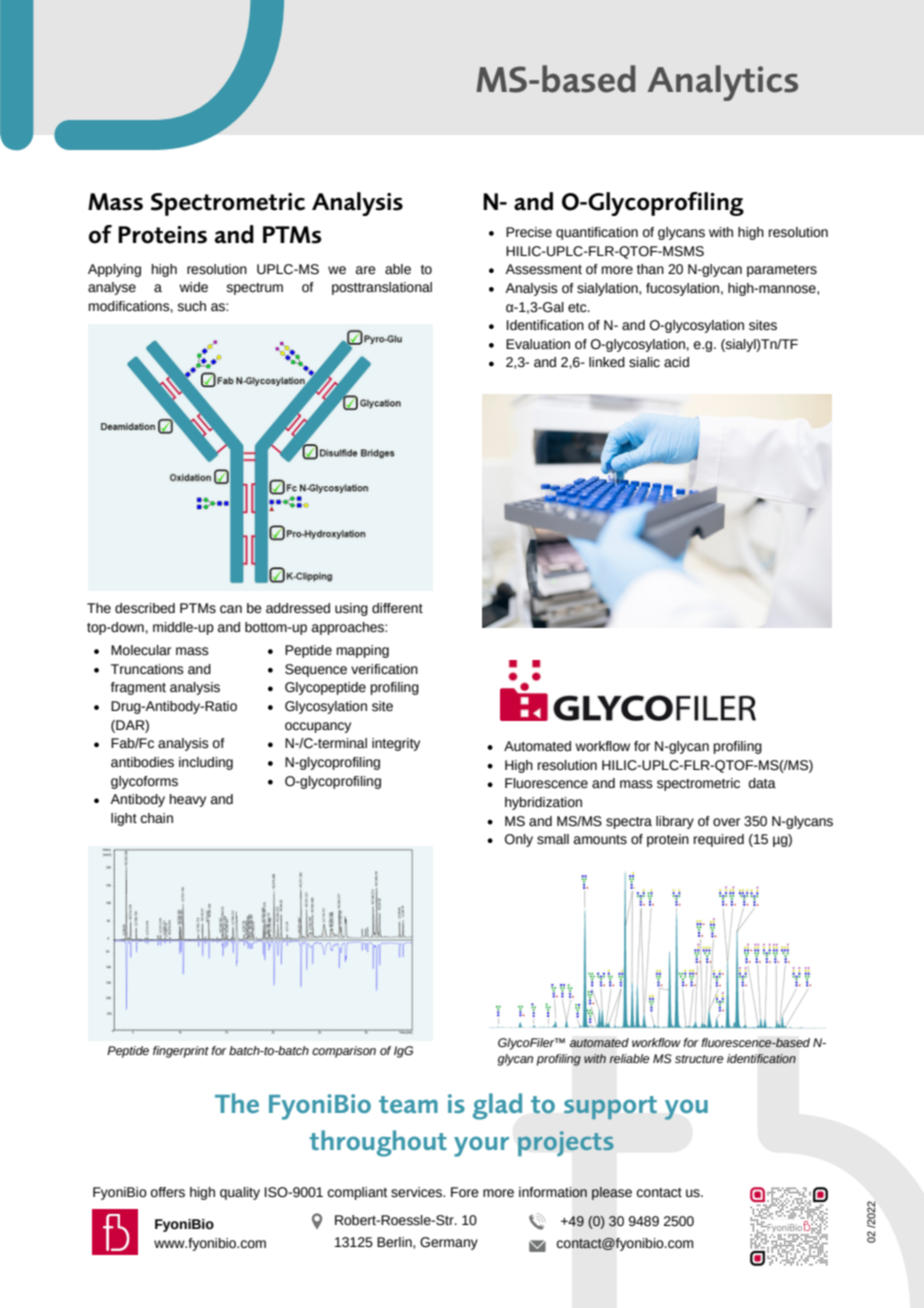 The width and height of the screenshot is (924, 1308). What do you see at coordinates (191, 306) in the screenshot?
I see `such` at bounding box center [191, 306].
